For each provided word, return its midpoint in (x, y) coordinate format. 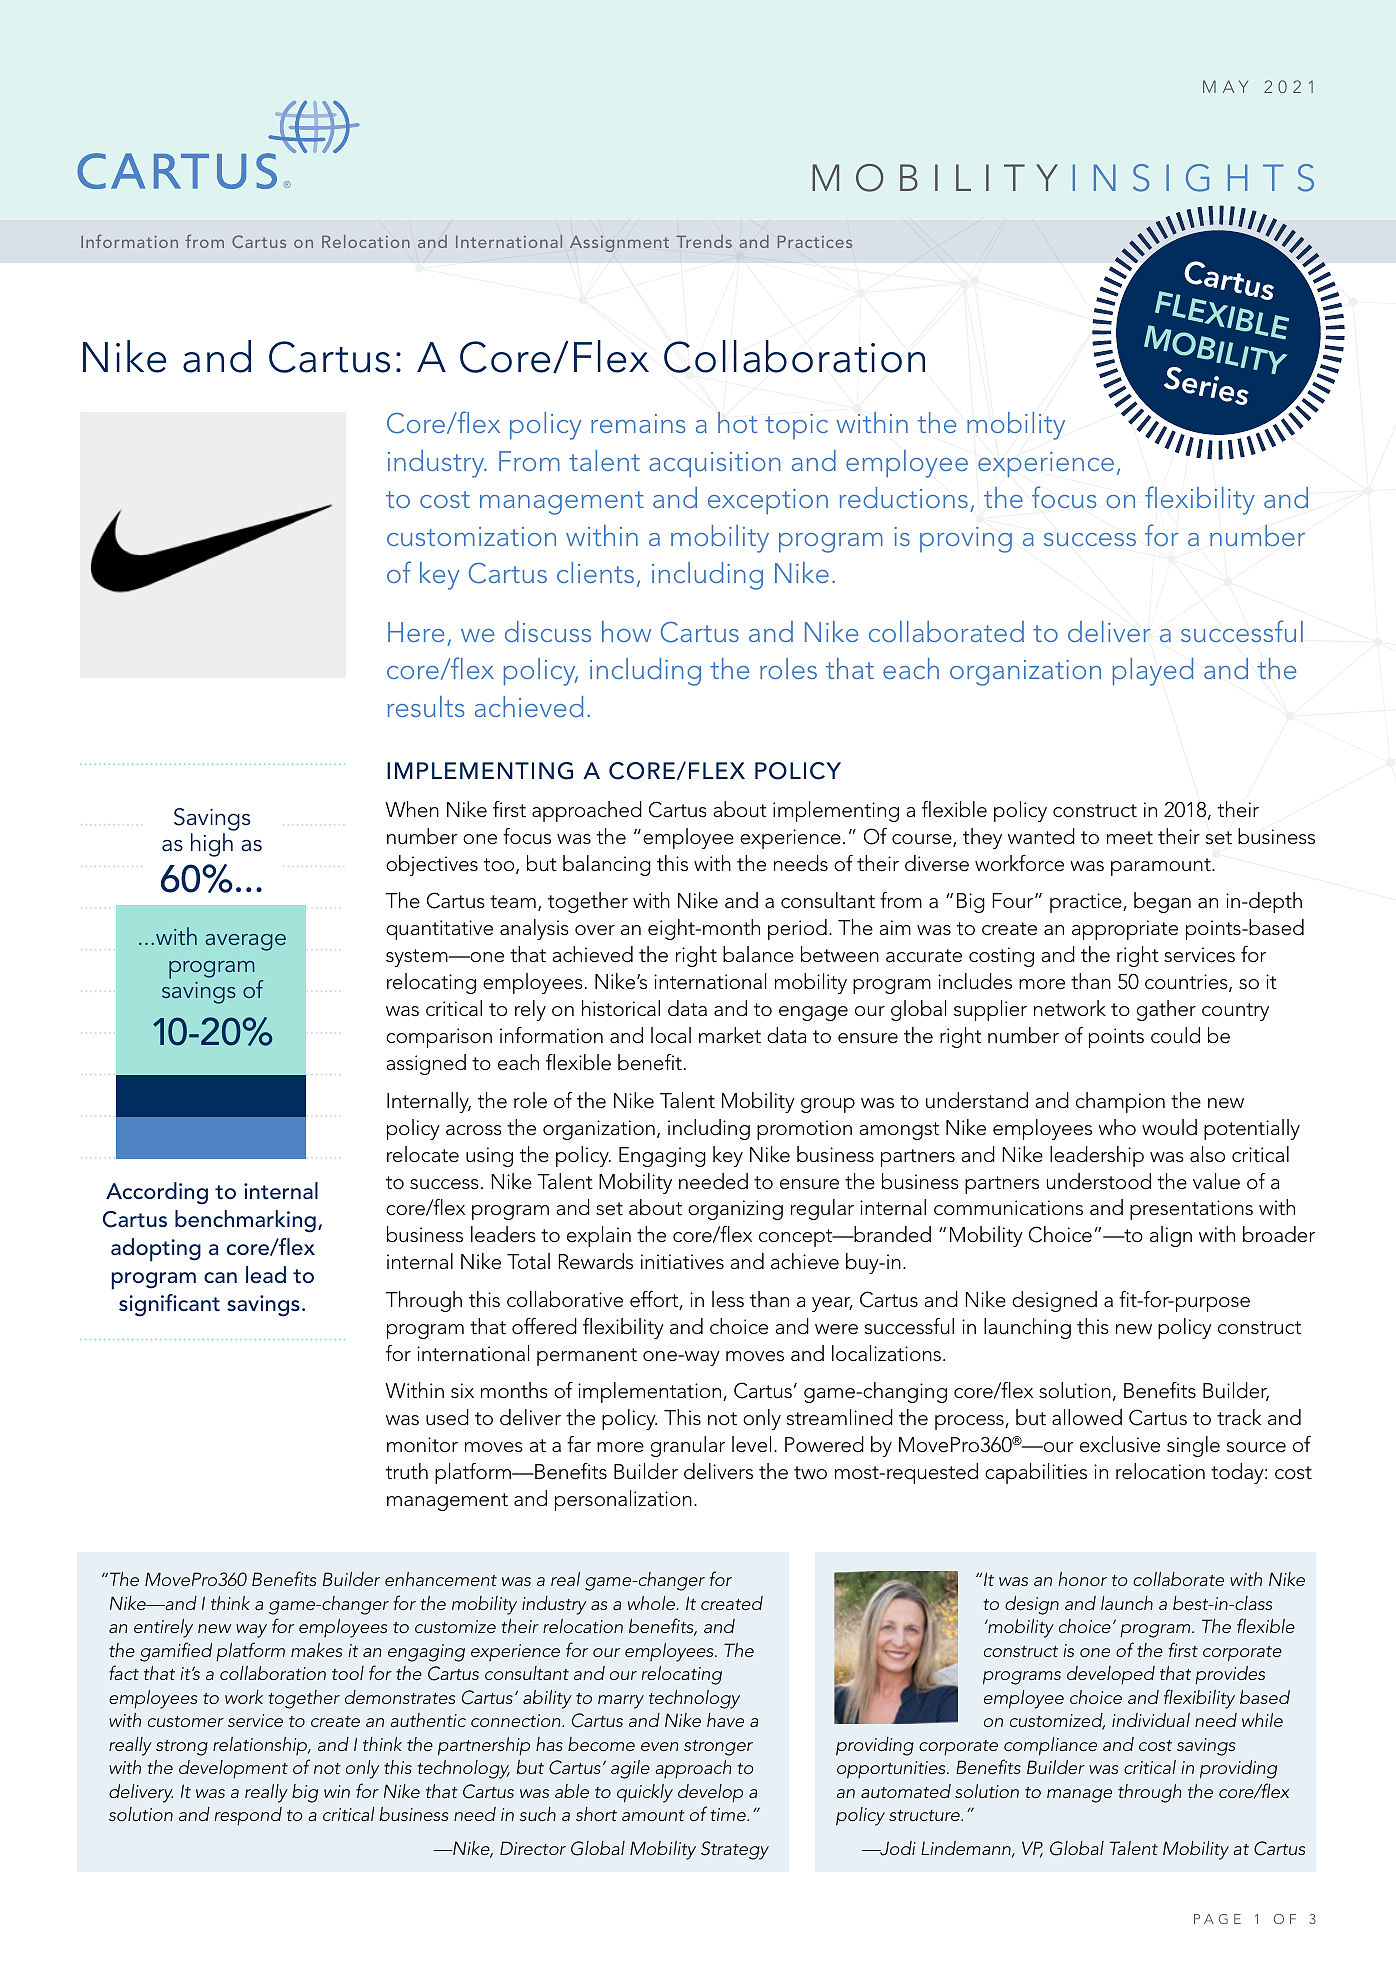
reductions (904, 497)
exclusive (1120, 1444)
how (626, 631)
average (246, 942)
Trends (704, 241)
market (730, 1035)
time (729, 1814)
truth (407, 1471)
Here (416, 632)
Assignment (619, 244)
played (1153, 672)
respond (248, 1816)
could (1175, 1035)
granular (688, 1446)
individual (1151, 1720)
